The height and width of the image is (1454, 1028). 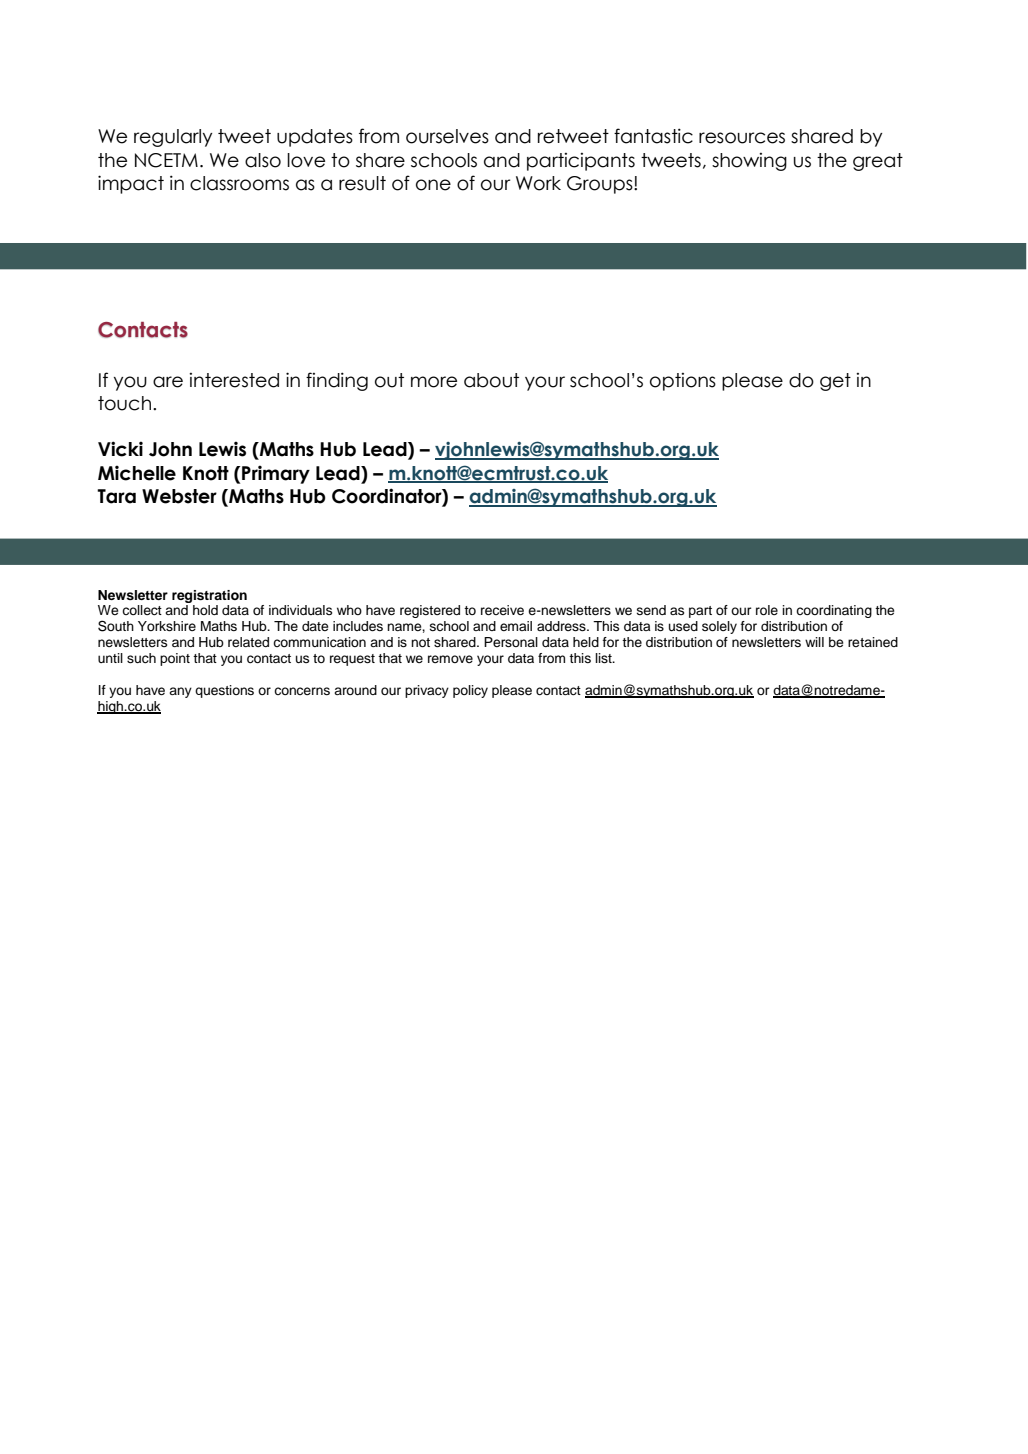 What do you see at coordinates (234, 380) in the image?
I see `interested` at bounding box center [234, 380].
